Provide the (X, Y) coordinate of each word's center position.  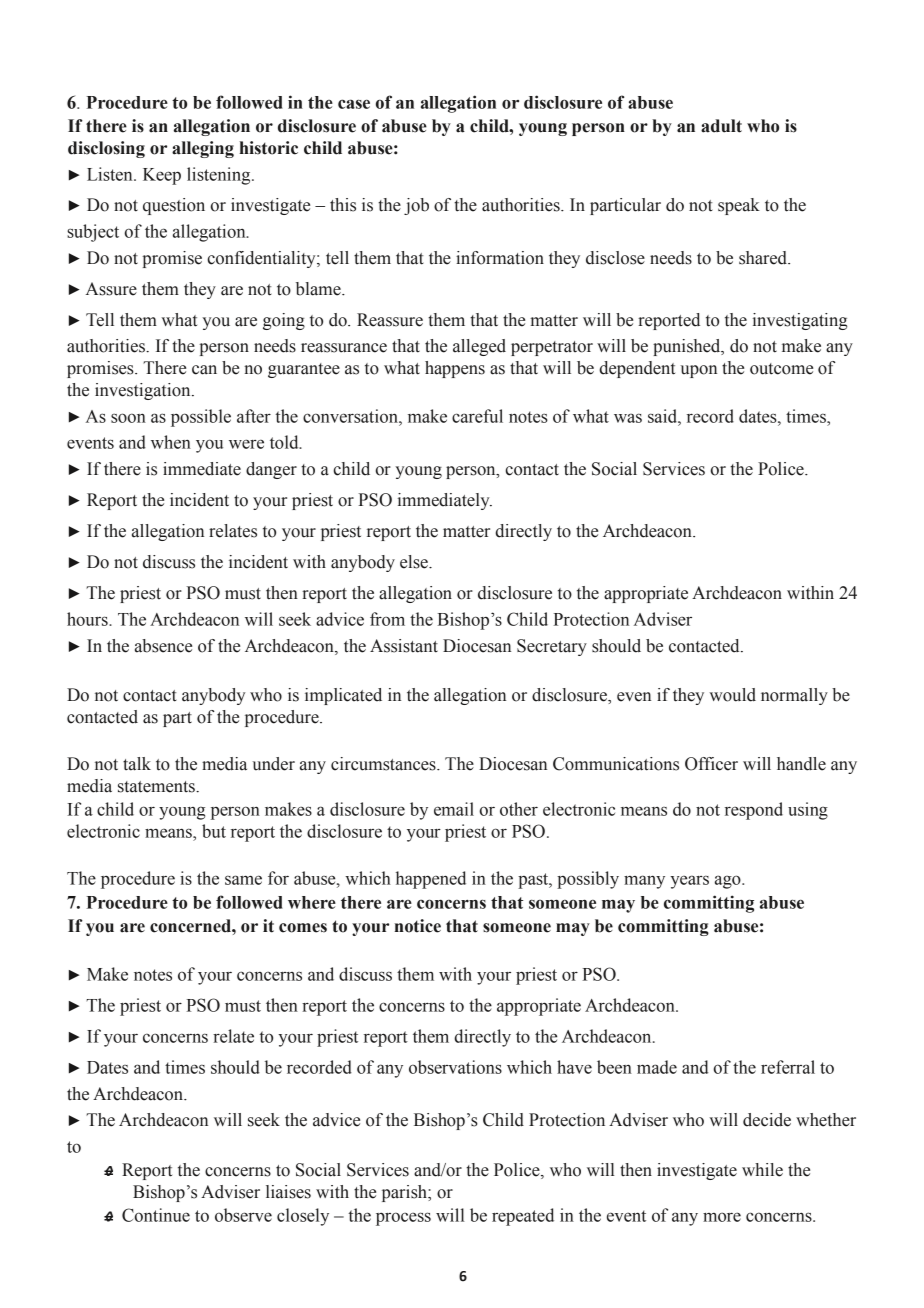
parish (405, 1193)
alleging (203, 149)
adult (721, 126)
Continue (156, 1215)
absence (163, 646)
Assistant (404, 646)
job (416, 206)
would (732, 695)
